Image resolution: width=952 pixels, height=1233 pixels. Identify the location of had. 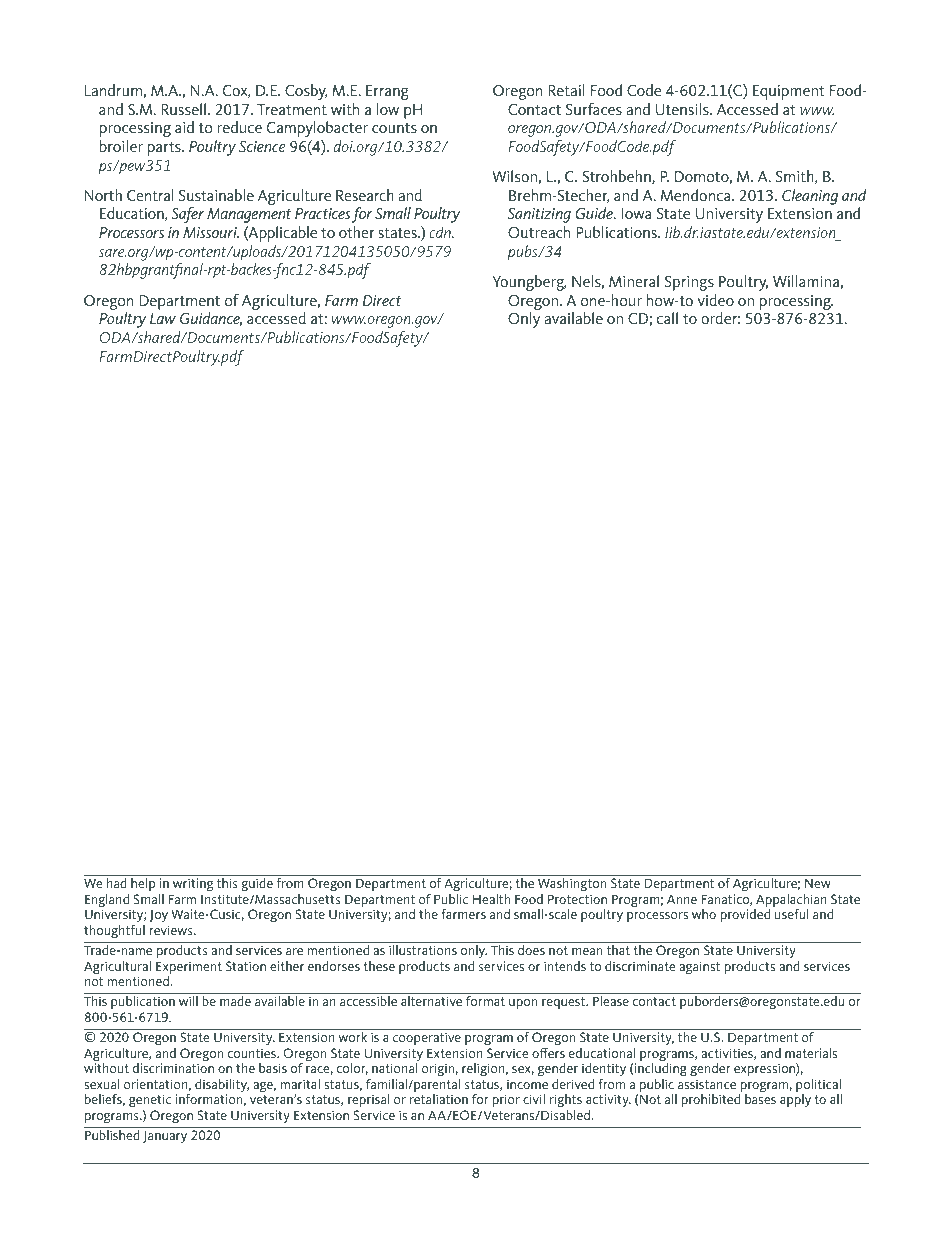
(117, 883).
